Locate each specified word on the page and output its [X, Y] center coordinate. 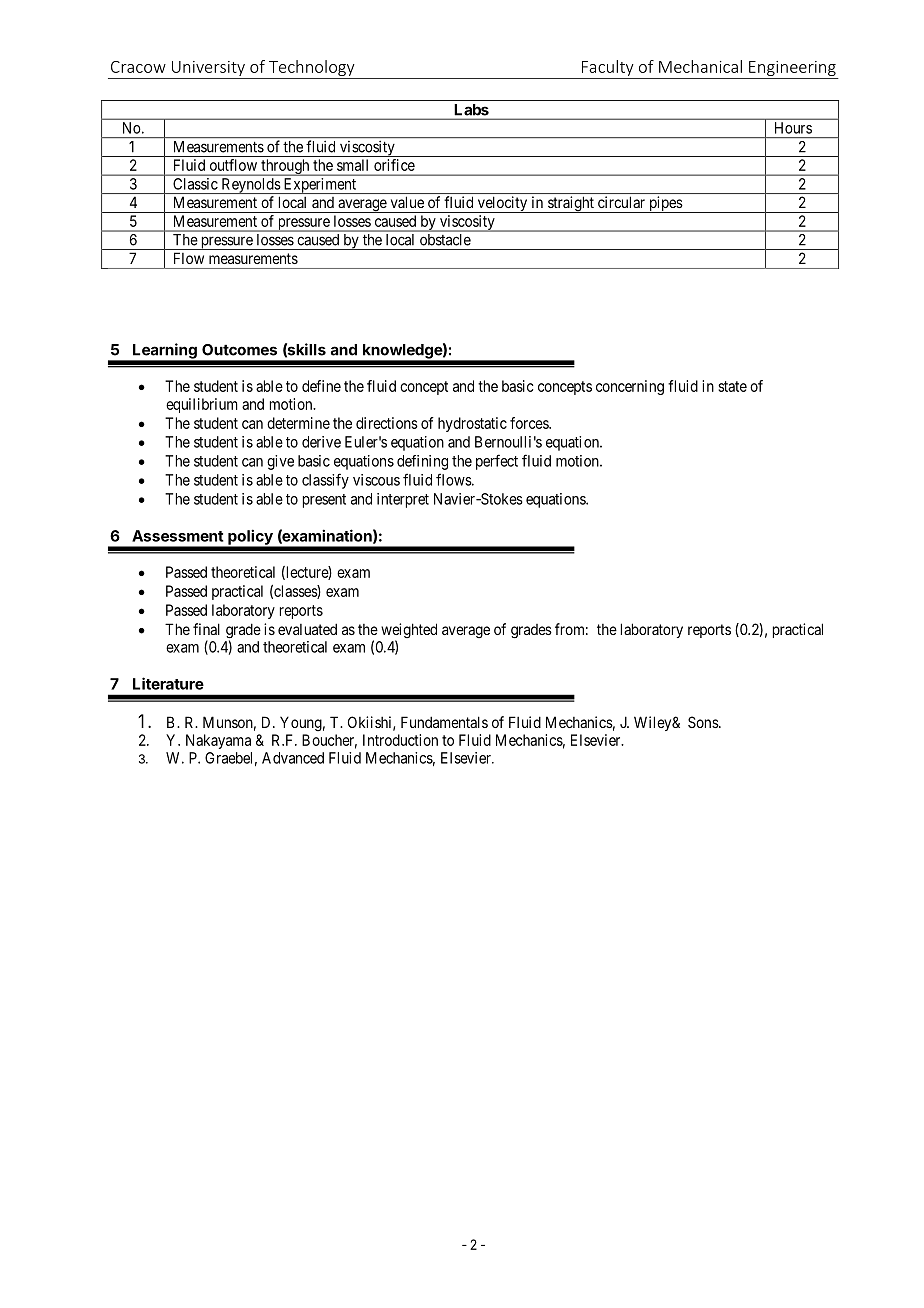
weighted [409, 632]
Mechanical [700, 66]
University [208, 68]
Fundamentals [444, 722]
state [732, 386]
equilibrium [202, 405]
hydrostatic [472, 424]
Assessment [178, 536]
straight [571, 204]
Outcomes [239, 350]
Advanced [293, 758]
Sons [704, 722]
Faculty [608, 68]
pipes [665, 204]
